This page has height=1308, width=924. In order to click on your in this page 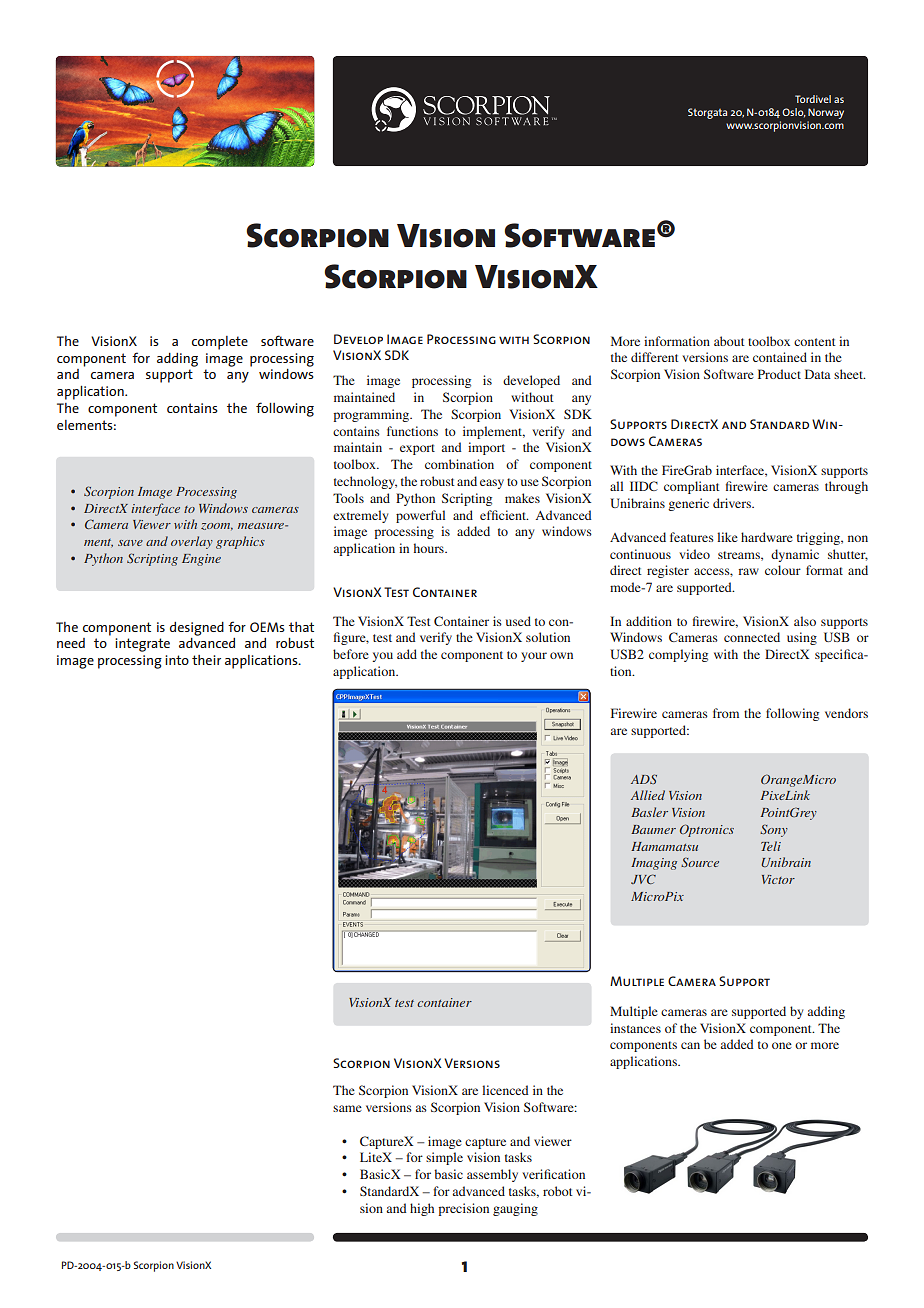, I will do `click(534, 657)`.
